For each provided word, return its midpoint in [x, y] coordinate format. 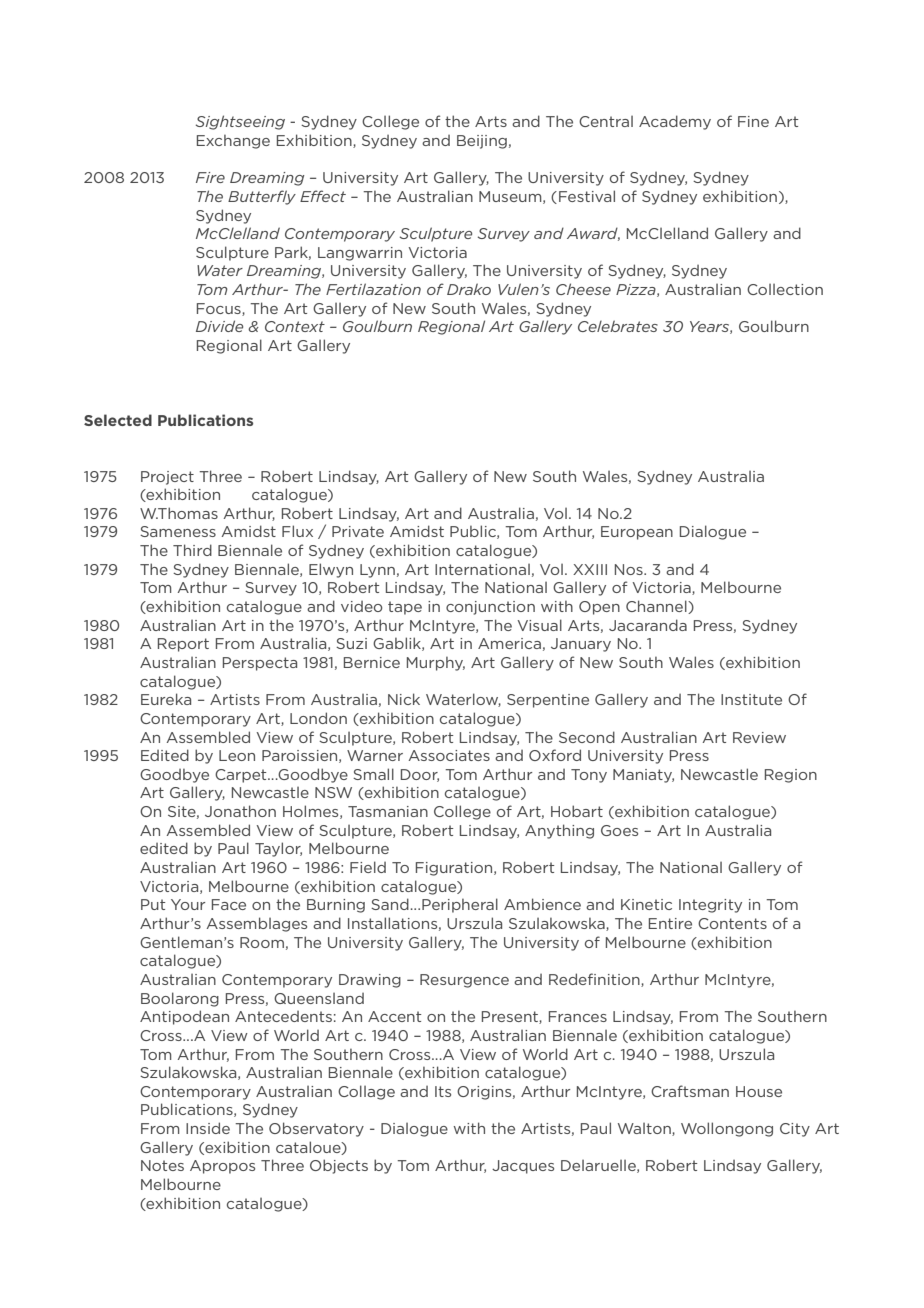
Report [183, 645]
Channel [657, 607]
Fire [210, 177]
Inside [208, 1128]
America [509, 643]
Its [443, 1091]
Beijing [482, 142]
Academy [675, 122]
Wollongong [727, 1129]
